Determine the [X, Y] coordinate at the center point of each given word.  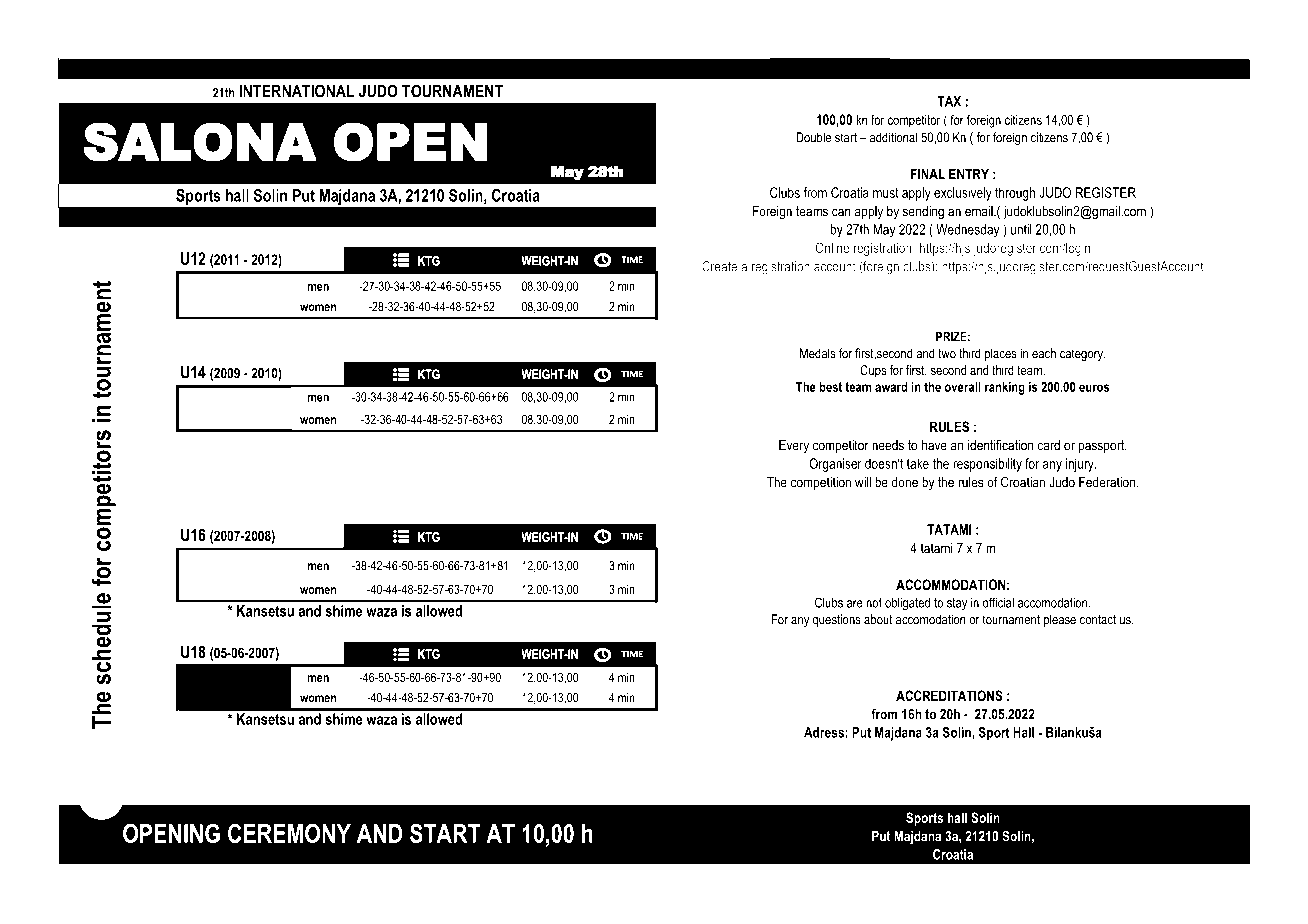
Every [794, 447]
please [1060, 620]
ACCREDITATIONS [949, 695]
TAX [949, 101]
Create [719, 266]
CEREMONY [289, 833]
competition [821, 483]
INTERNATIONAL [297, 91]
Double [813, 137]
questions [837, 620]
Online [832, 247]
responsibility [987, 465]
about [878, 619]
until [1021, 229]
